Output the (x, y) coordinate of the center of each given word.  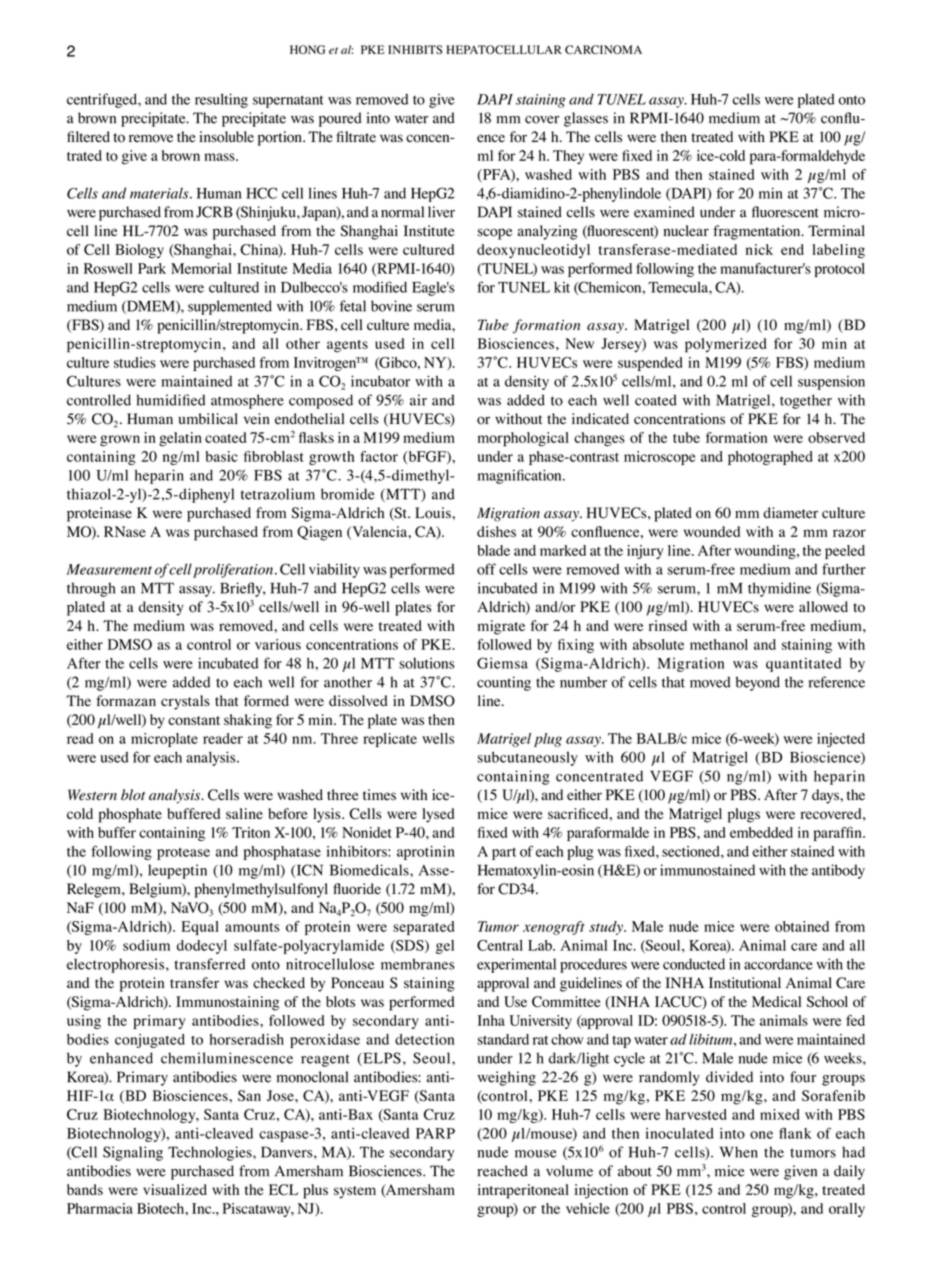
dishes (496, 531)
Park (152, 268)
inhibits (415, 49)
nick (759, 249)
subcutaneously (528, 758)
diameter (790, 513)
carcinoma (603, 50)
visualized (175, 1189)
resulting (221, 100)
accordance (778, 964)
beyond (758, 683)
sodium (146, 945)
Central (500, 945)
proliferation (233, 570)
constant (194, 720)
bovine (391, 306)
